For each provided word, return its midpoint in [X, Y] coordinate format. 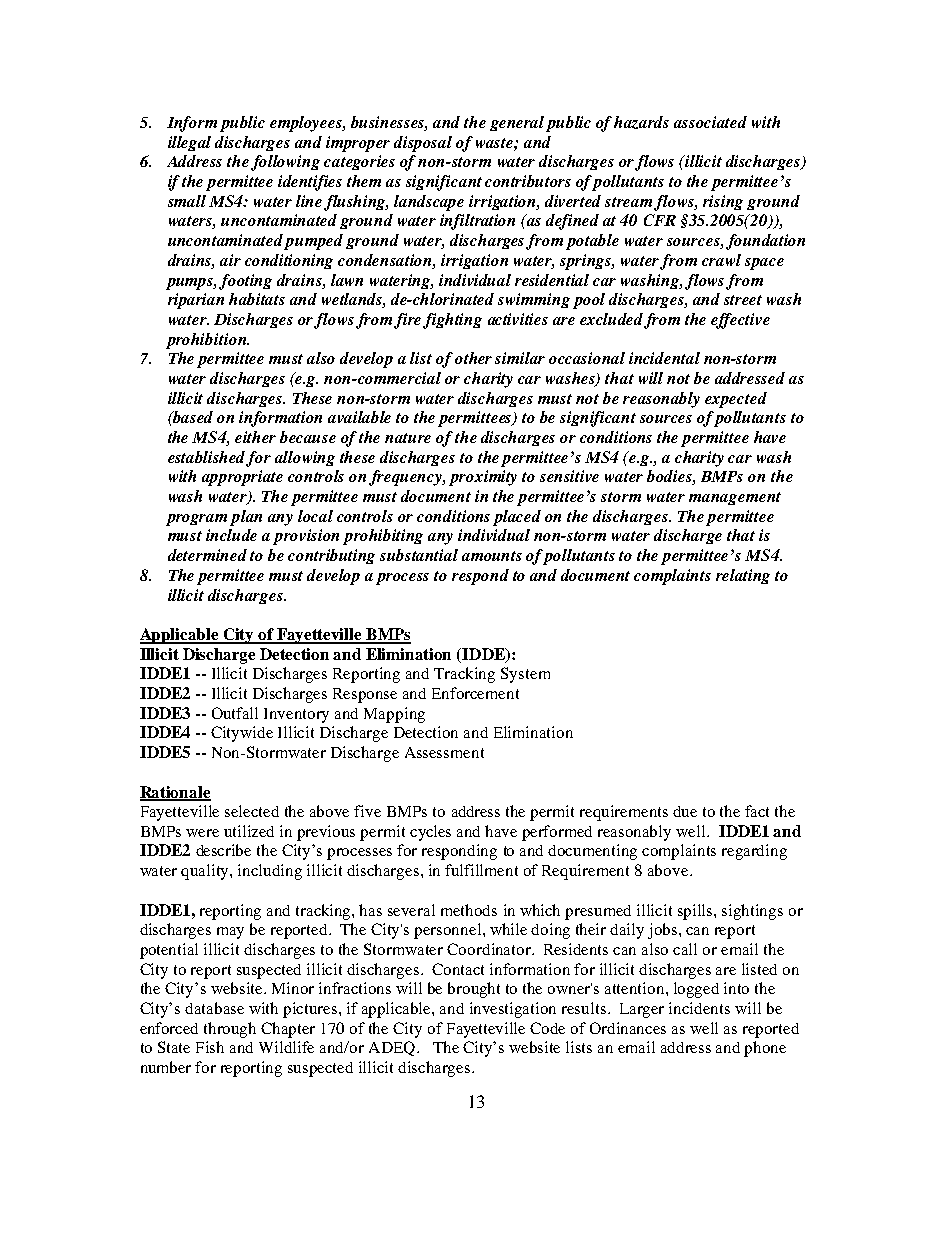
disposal [423, 144]
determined [207, 555]
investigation [513, 1010]
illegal [189, 143]
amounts [492, 556]
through [230, 1030]
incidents [699, 1008]
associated [710, 122]
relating [743, 576]
